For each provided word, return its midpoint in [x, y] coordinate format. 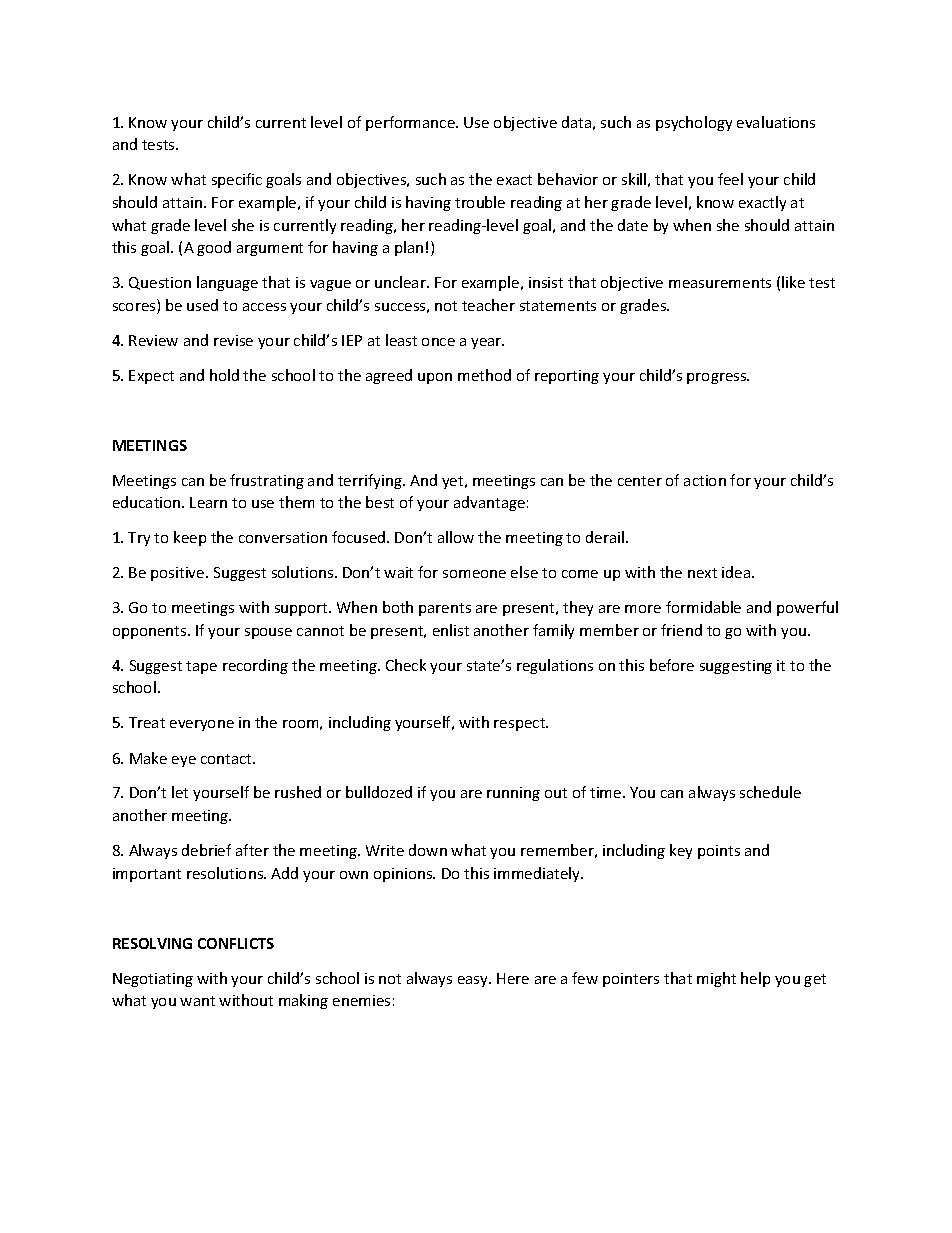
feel [730, 179]
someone [474, 574]
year [487, 343]
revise [233, 340]
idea [737, 572]
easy [474, 981]
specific [237, 180]
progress [718, 378]
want [197, 1001]
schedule [770, 792]
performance [411, 123]
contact [228, 759]
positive [179, 574]
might [716, 979]
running [513, 794]
